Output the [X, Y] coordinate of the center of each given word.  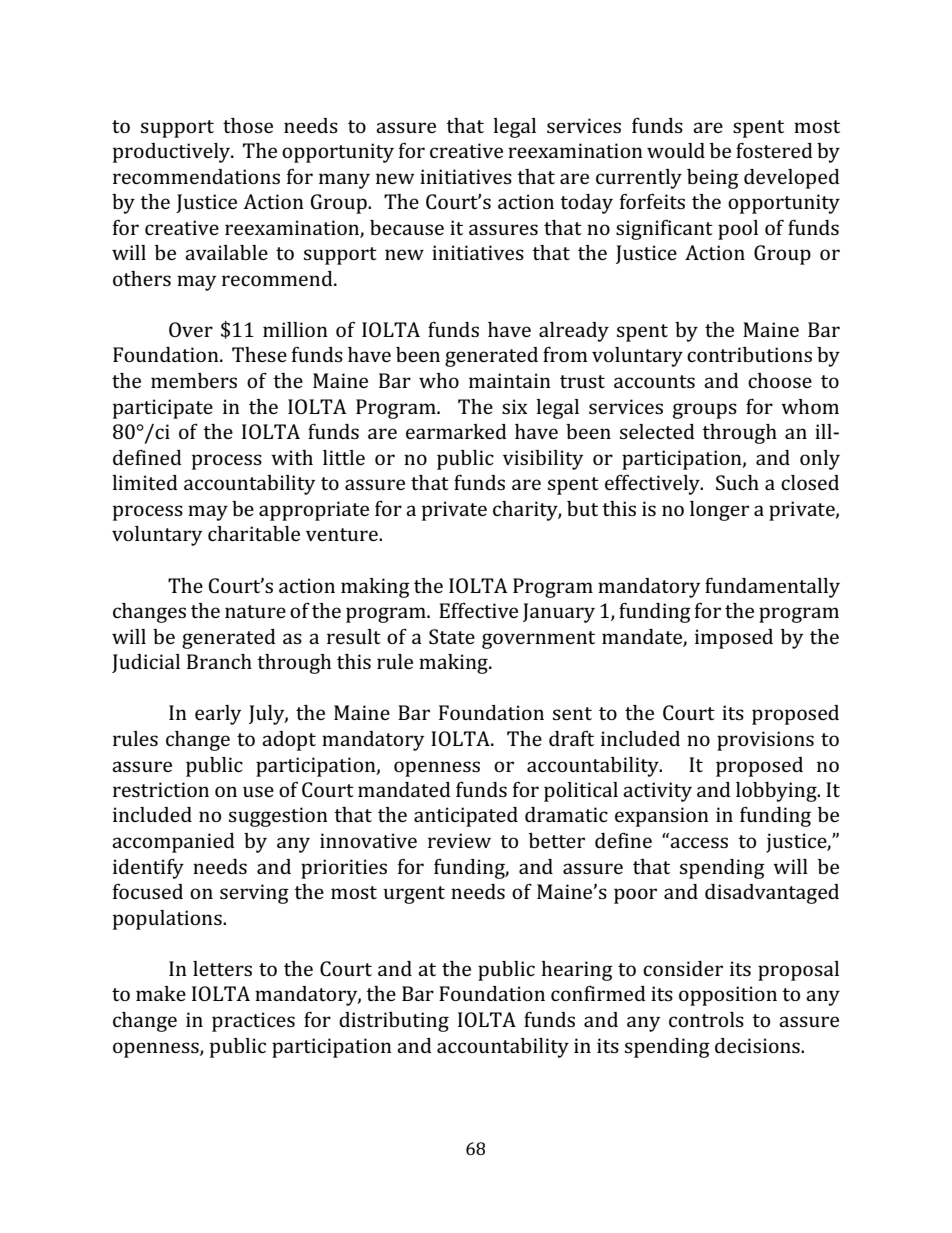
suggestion [278, 817]
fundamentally [772, 588]
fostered [774, 150]
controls [706, 1019]
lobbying [777, 792]
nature [255, 611]
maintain [510, 380]
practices [253, 1022]
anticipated [466, 817]
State [452, 636]
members [194, 380]
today [586, 204]
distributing [394, 1022]
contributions [749, 354]
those [248, 125]
